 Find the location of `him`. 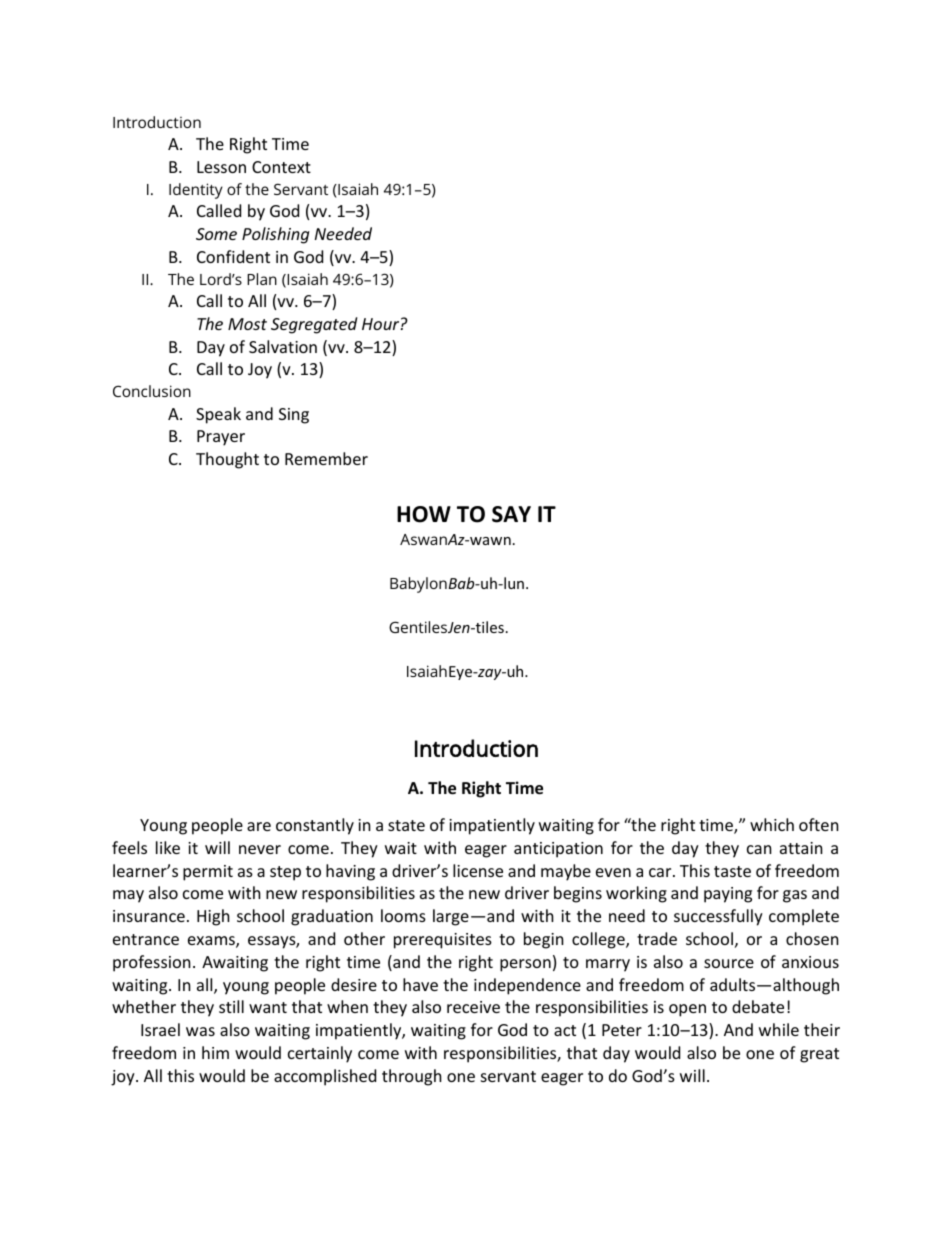

him is located at coordinates (215, 1052).
